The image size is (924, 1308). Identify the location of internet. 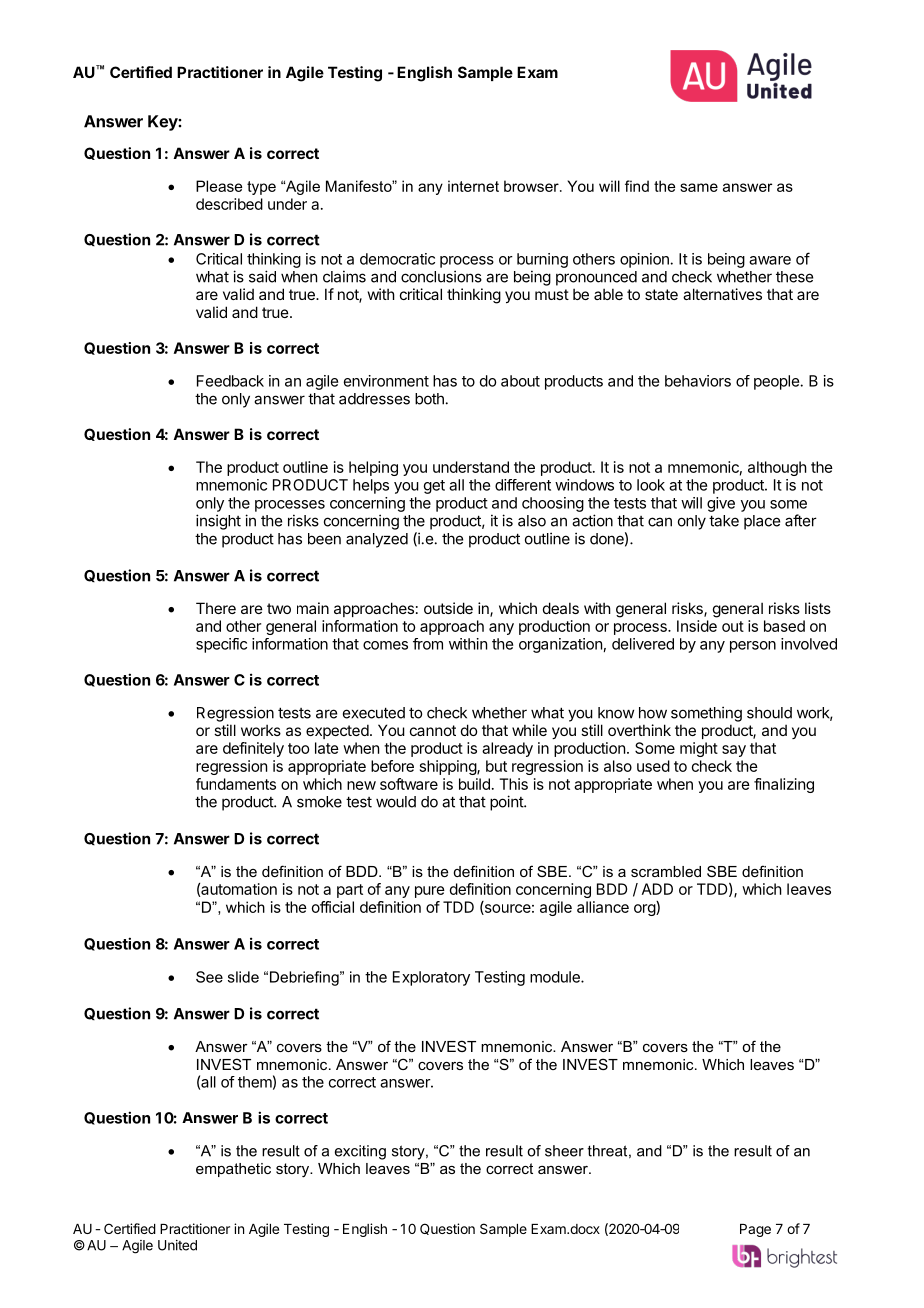
(473, 186).
